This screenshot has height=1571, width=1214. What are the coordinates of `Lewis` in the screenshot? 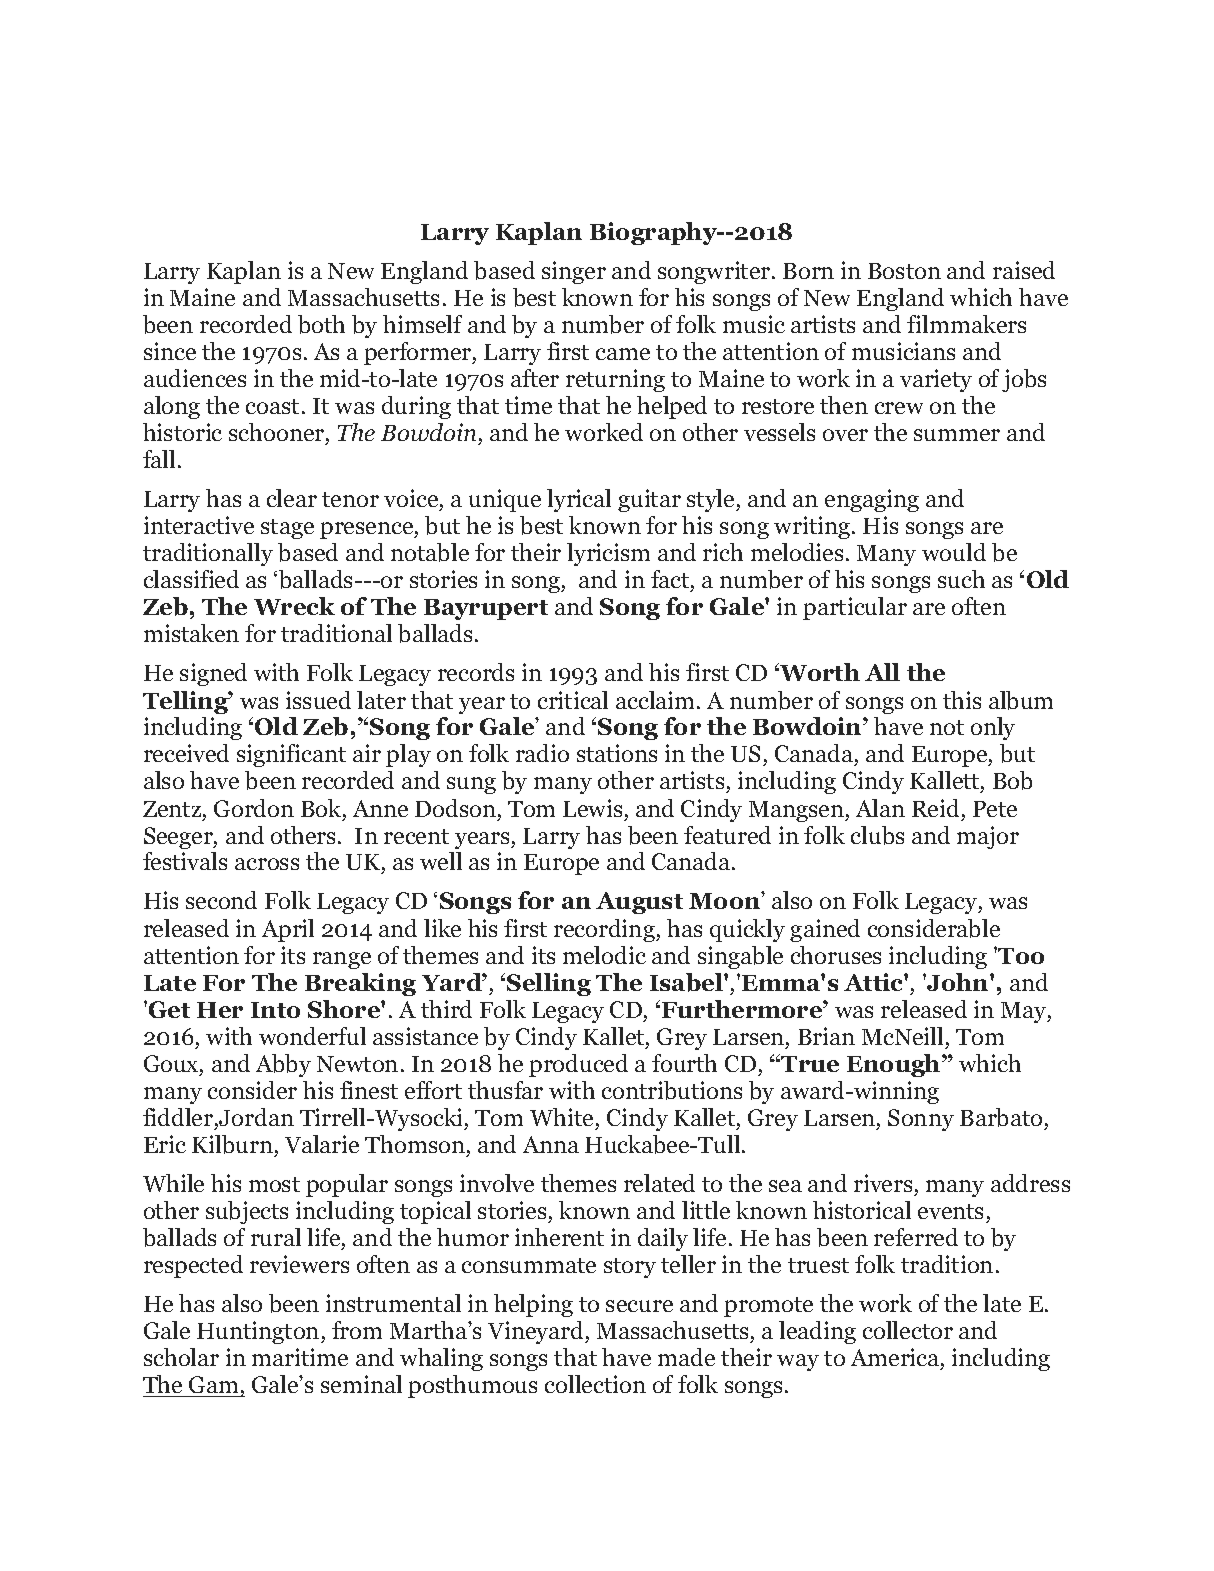 It's located at (592, 808).
